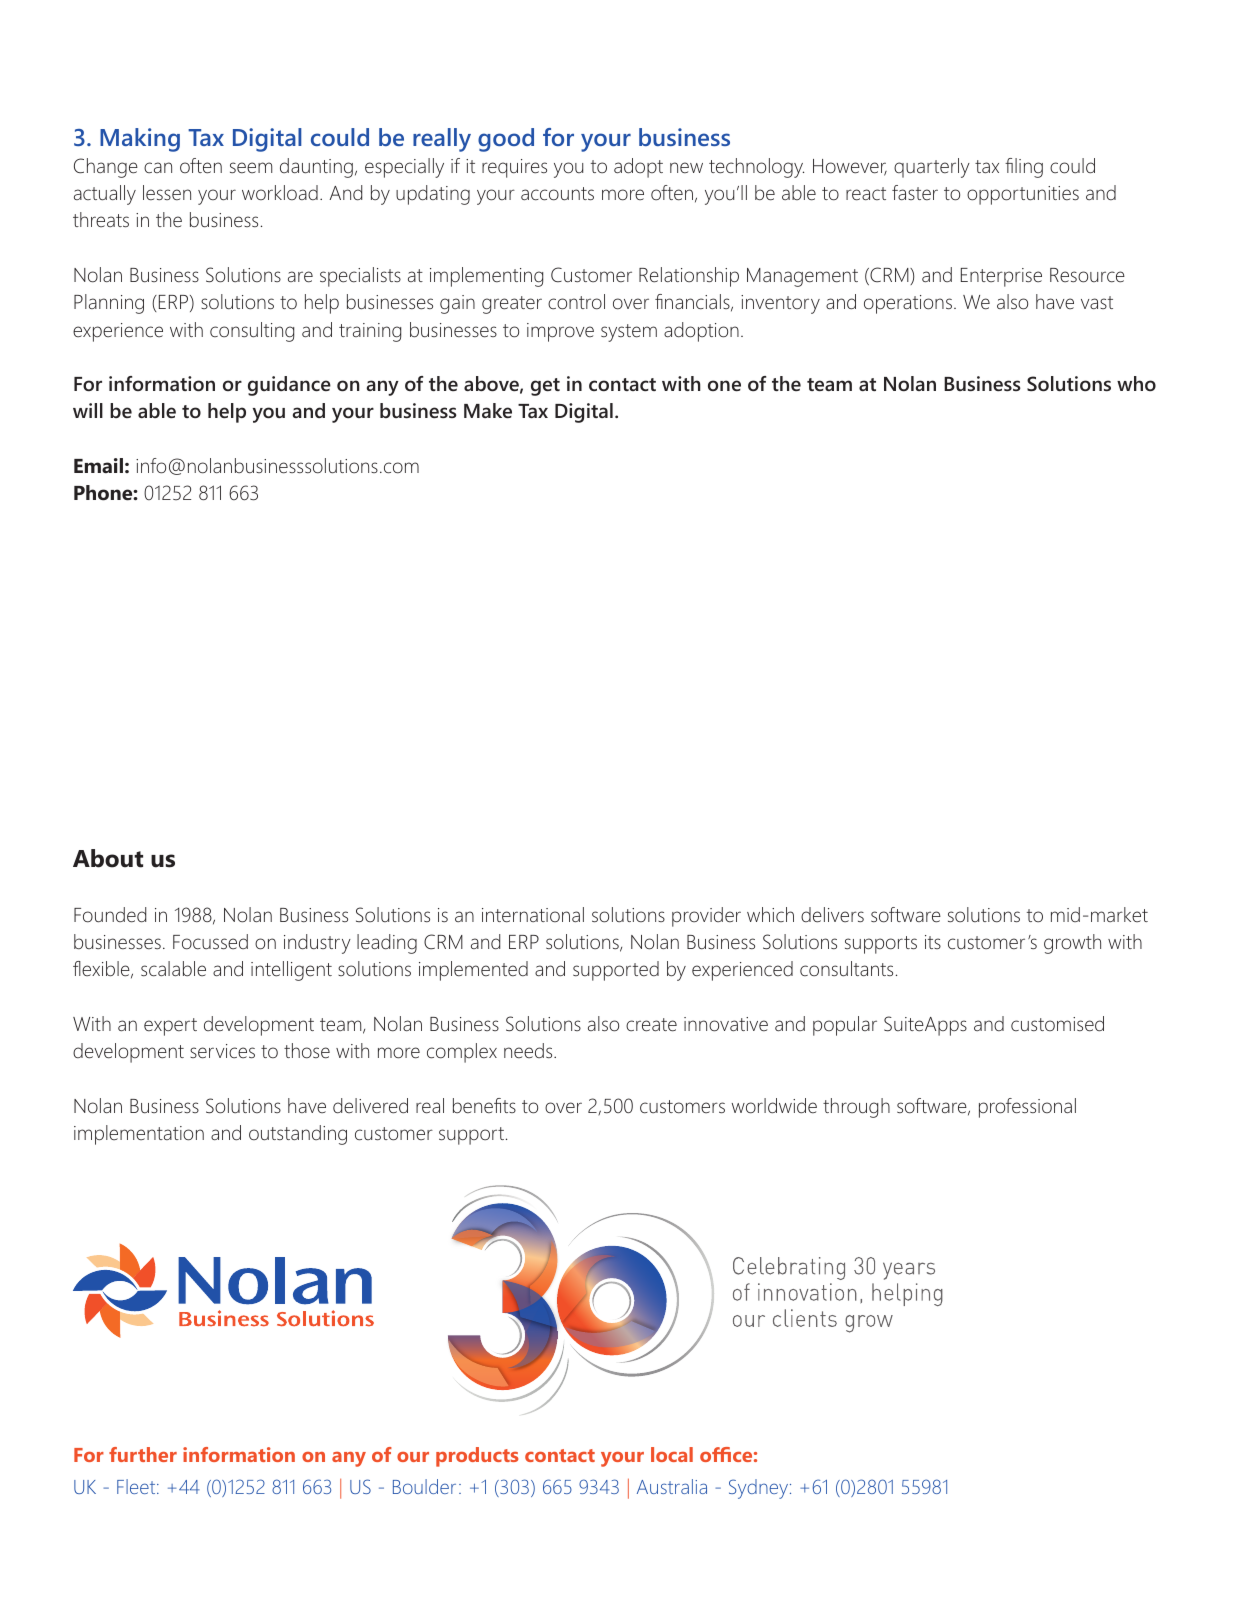  Describe the element at coordinates (488, 410) in the screenshot. I see `Make` at that location.
